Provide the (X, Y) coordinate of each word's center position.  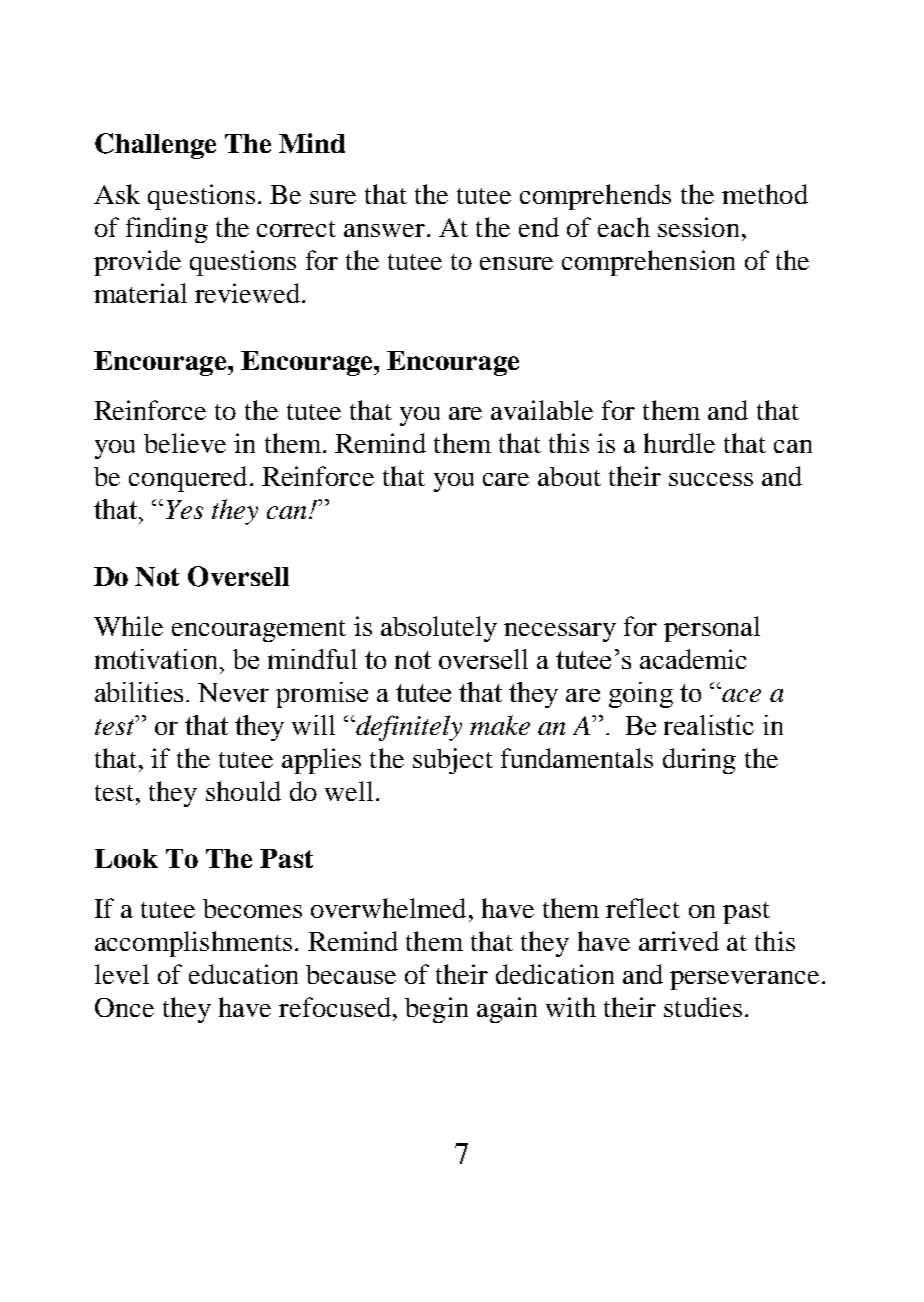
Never (233, 692)
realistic (709, 725)
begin (436, 1010)
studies (703, 1007)
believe (185, 443)
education (243, 974)
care (506, 479)
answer (386, 230)
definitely (408, 728)
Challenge (155, 146)
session (698, 227)
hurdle (679, 443)
